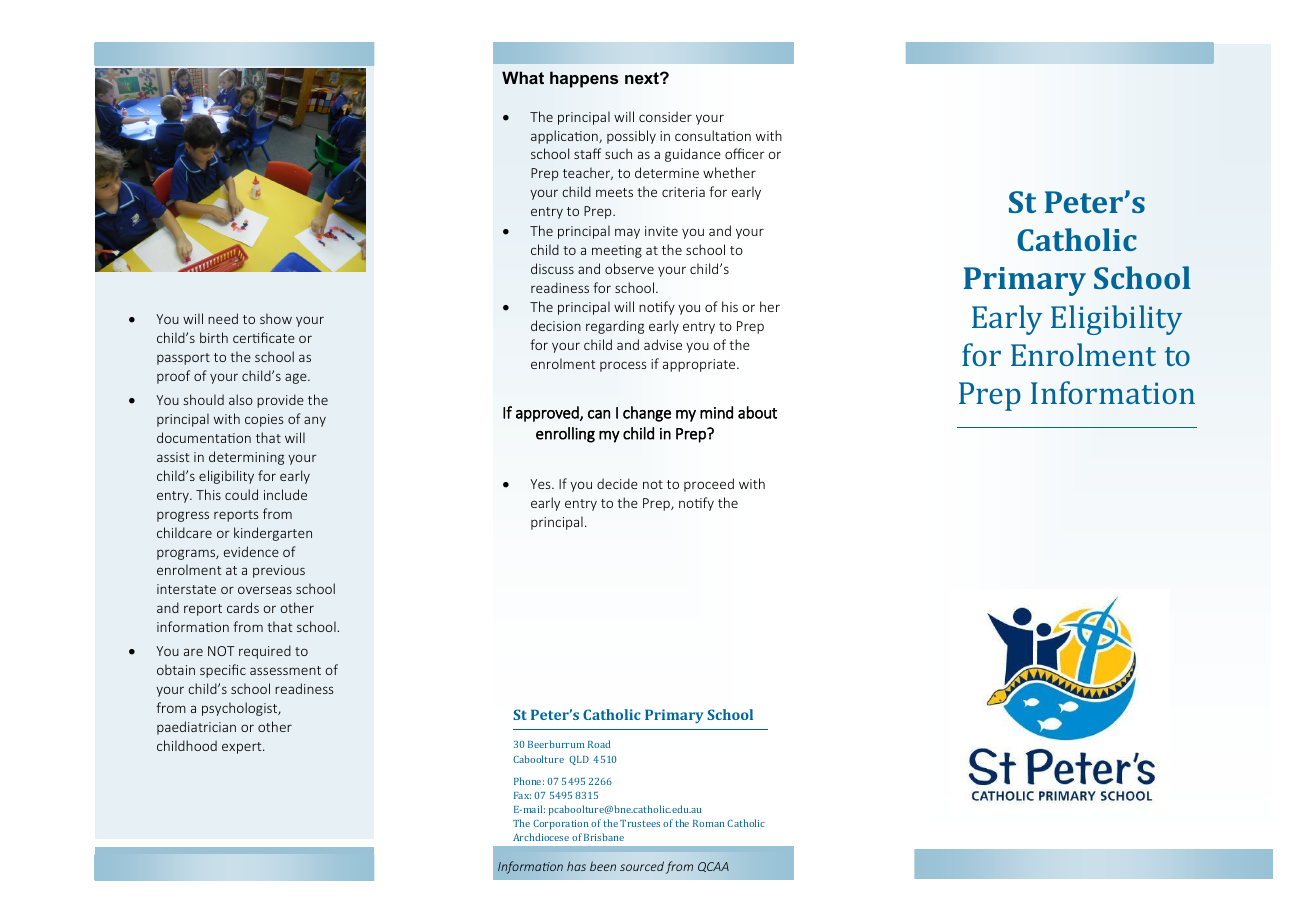  Describe the element at coordinates (565, 137) in the screenshot. I see `application` at that location.
